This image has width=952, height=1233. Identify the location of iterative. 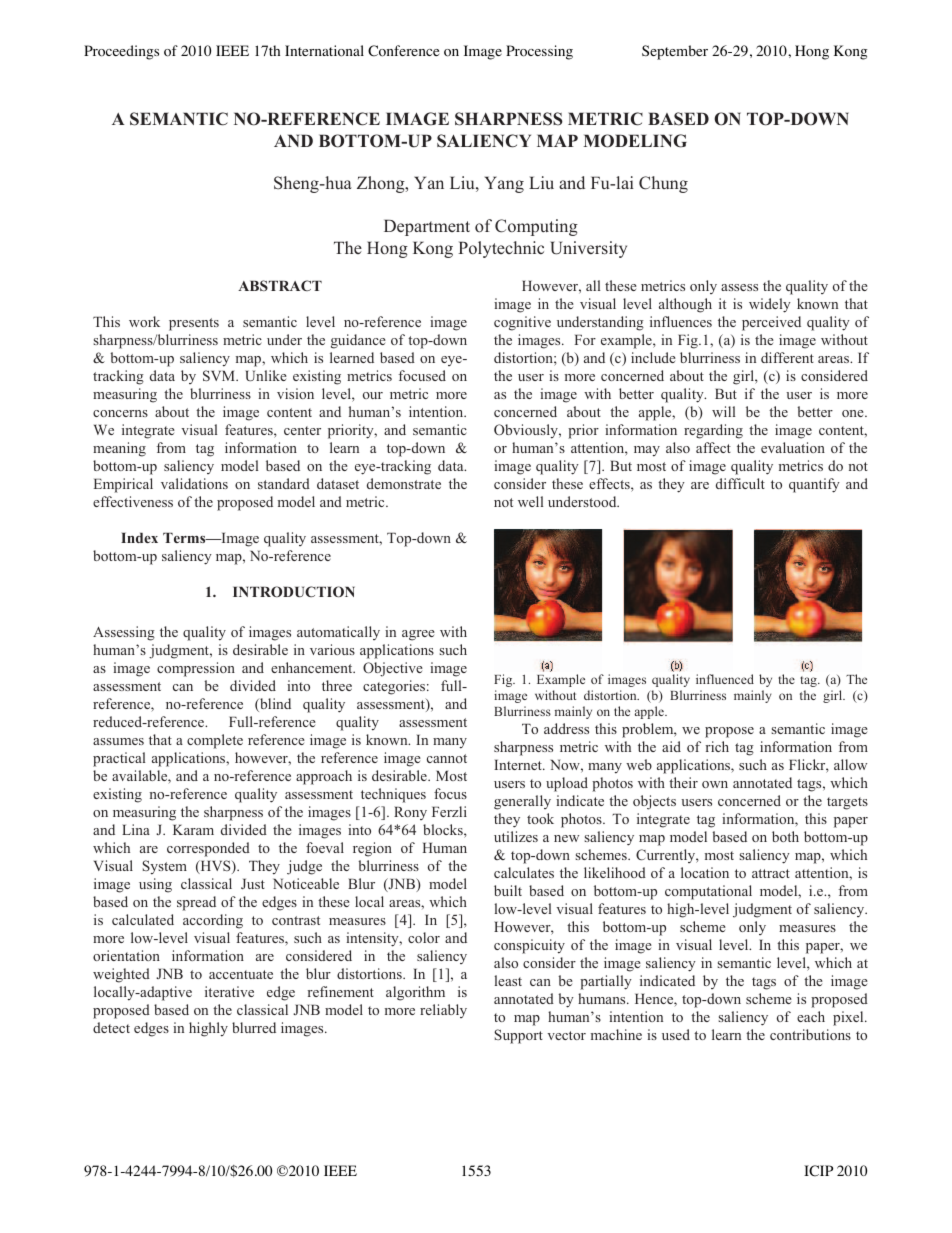
(229, 991).
